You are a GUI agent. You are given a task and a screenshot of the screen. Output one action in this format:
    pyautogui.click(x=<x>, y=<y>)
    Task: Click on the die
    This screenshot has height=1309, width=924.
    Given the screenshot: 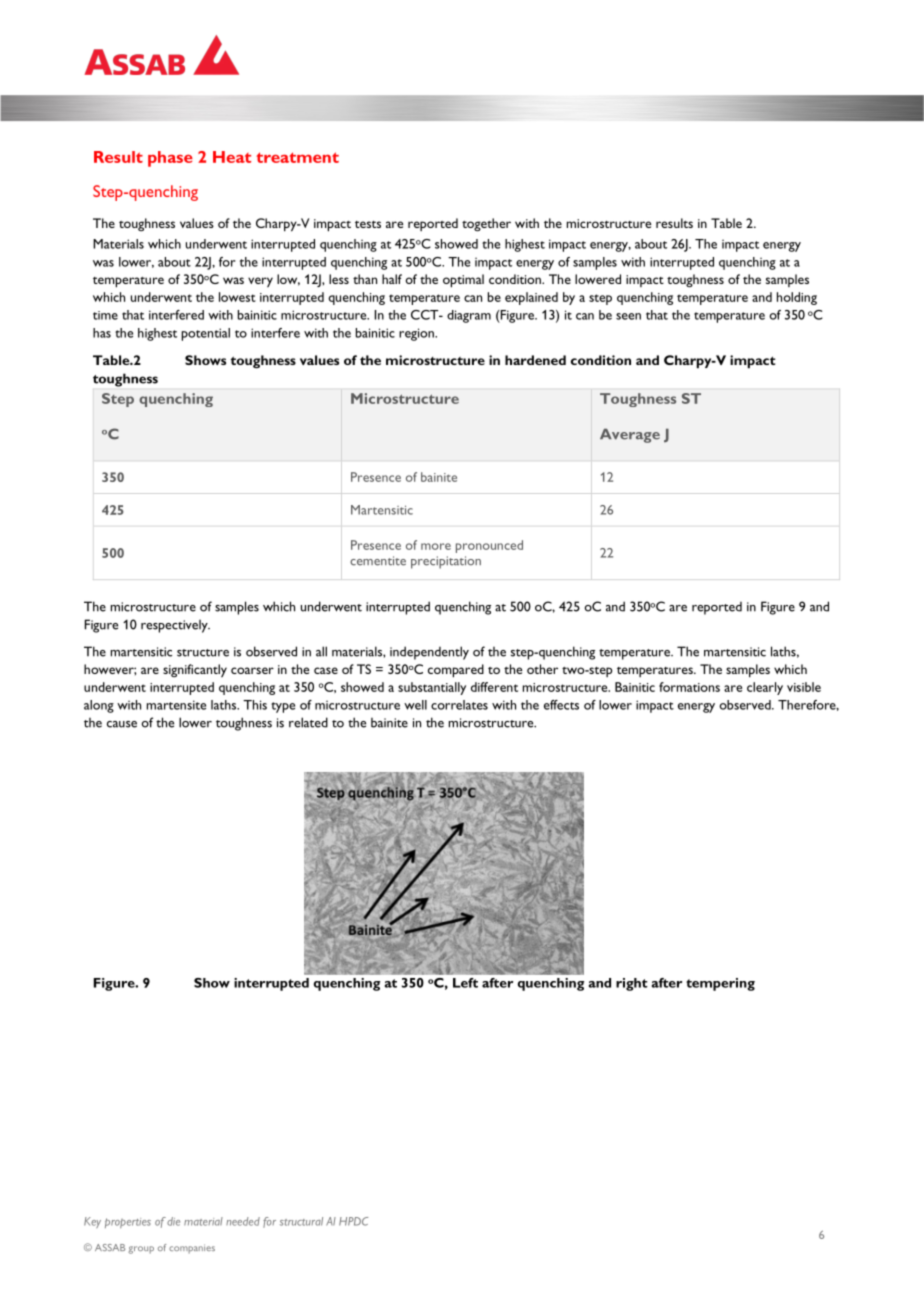 What is the action you would take?
    pyautogui.click(x=173, y=1221)
